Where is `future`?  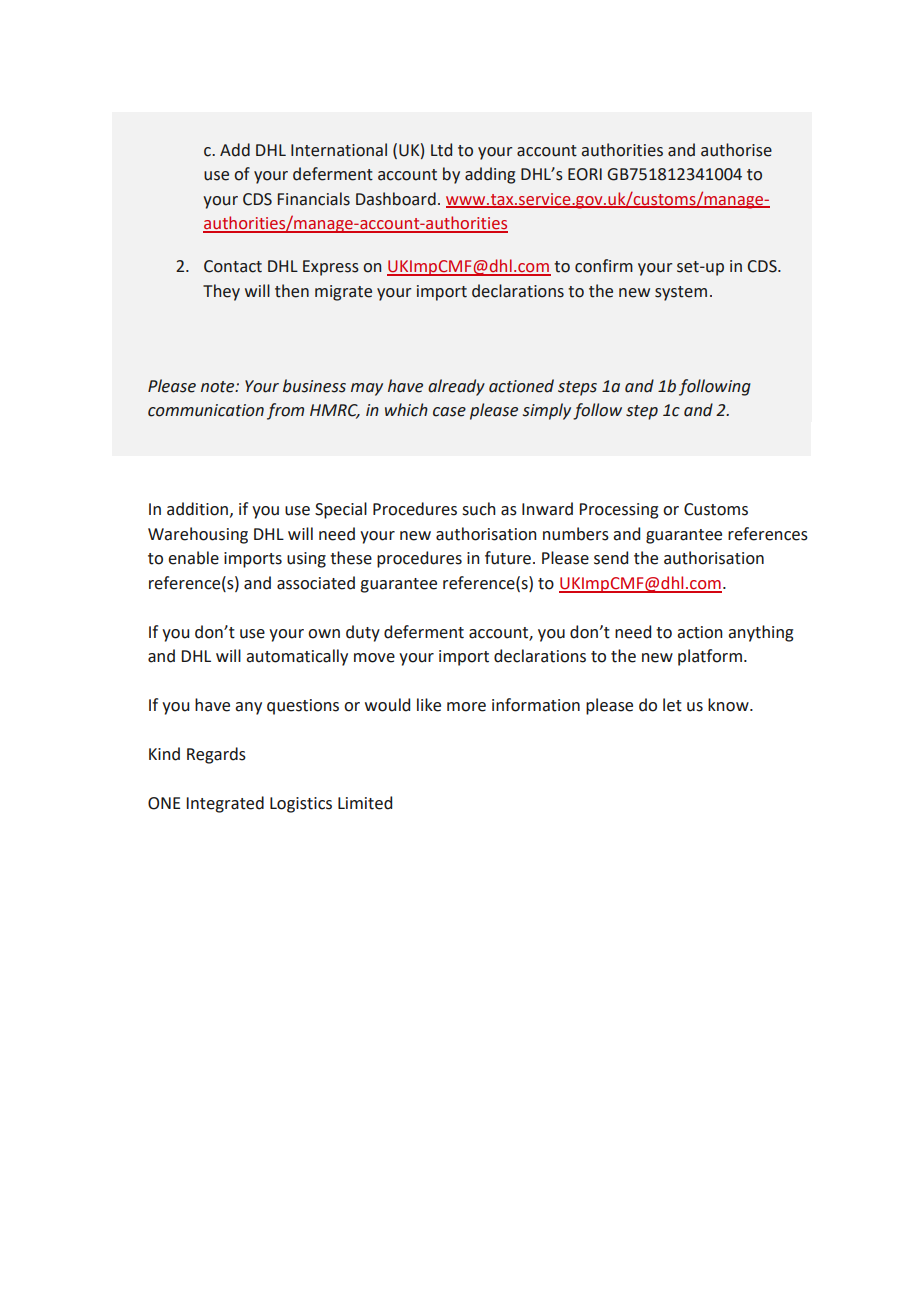
future is located at coordinates (508, 558).
